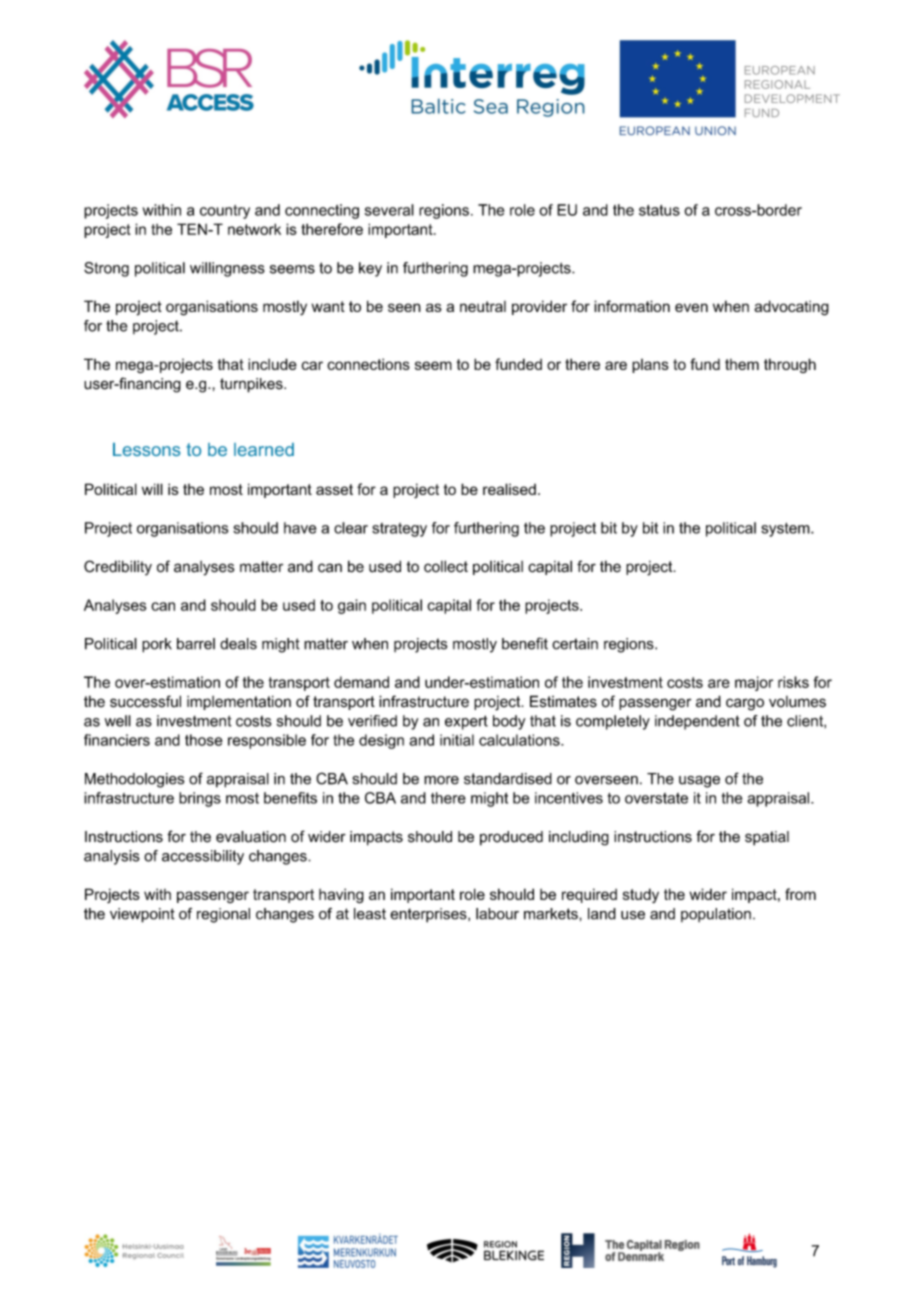  What do you see at coordinates (204, 740) in the screenshot?
I see `those` at bounding box center [204, 740].
